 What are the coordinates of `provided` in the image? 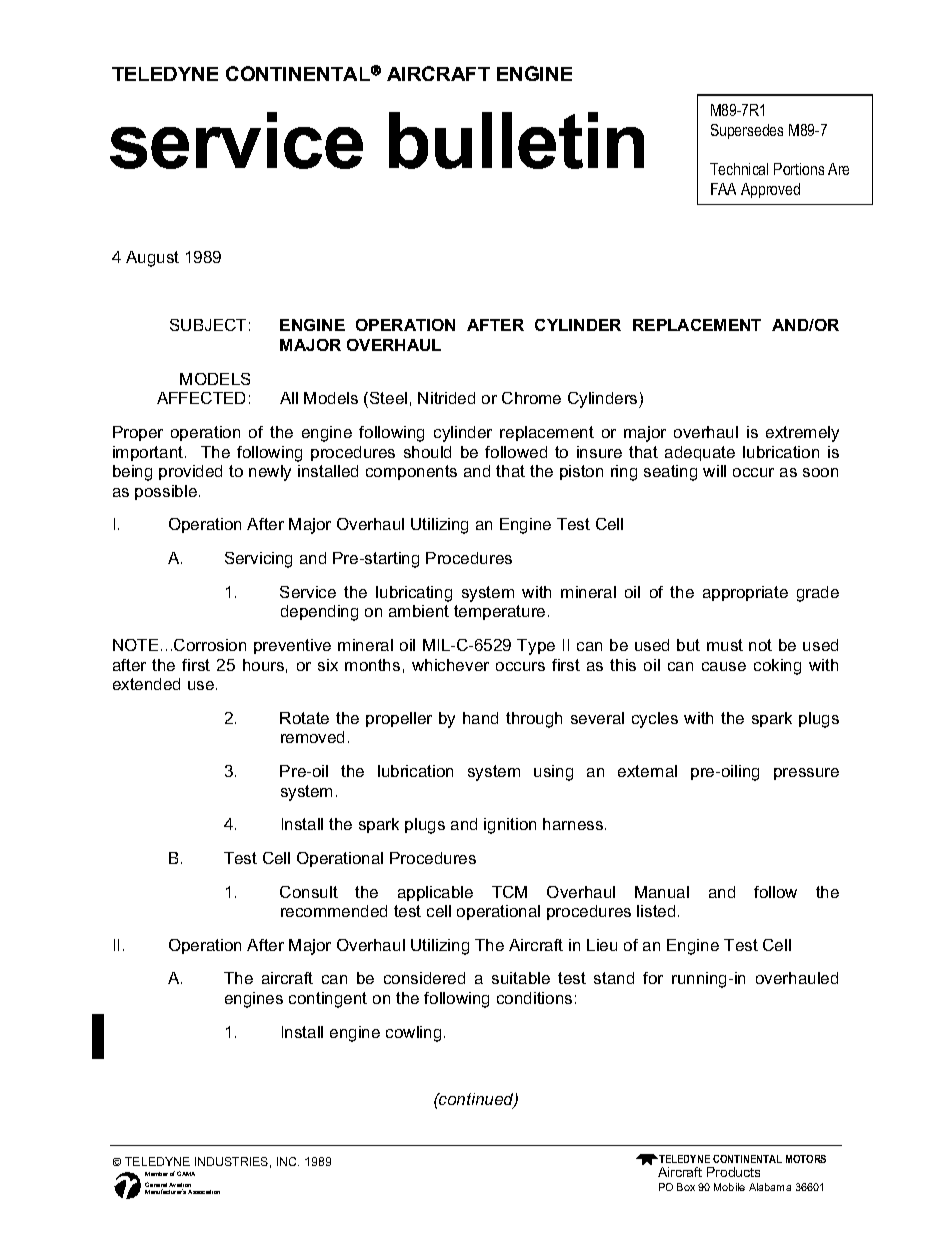 It's located at (190, 472).
